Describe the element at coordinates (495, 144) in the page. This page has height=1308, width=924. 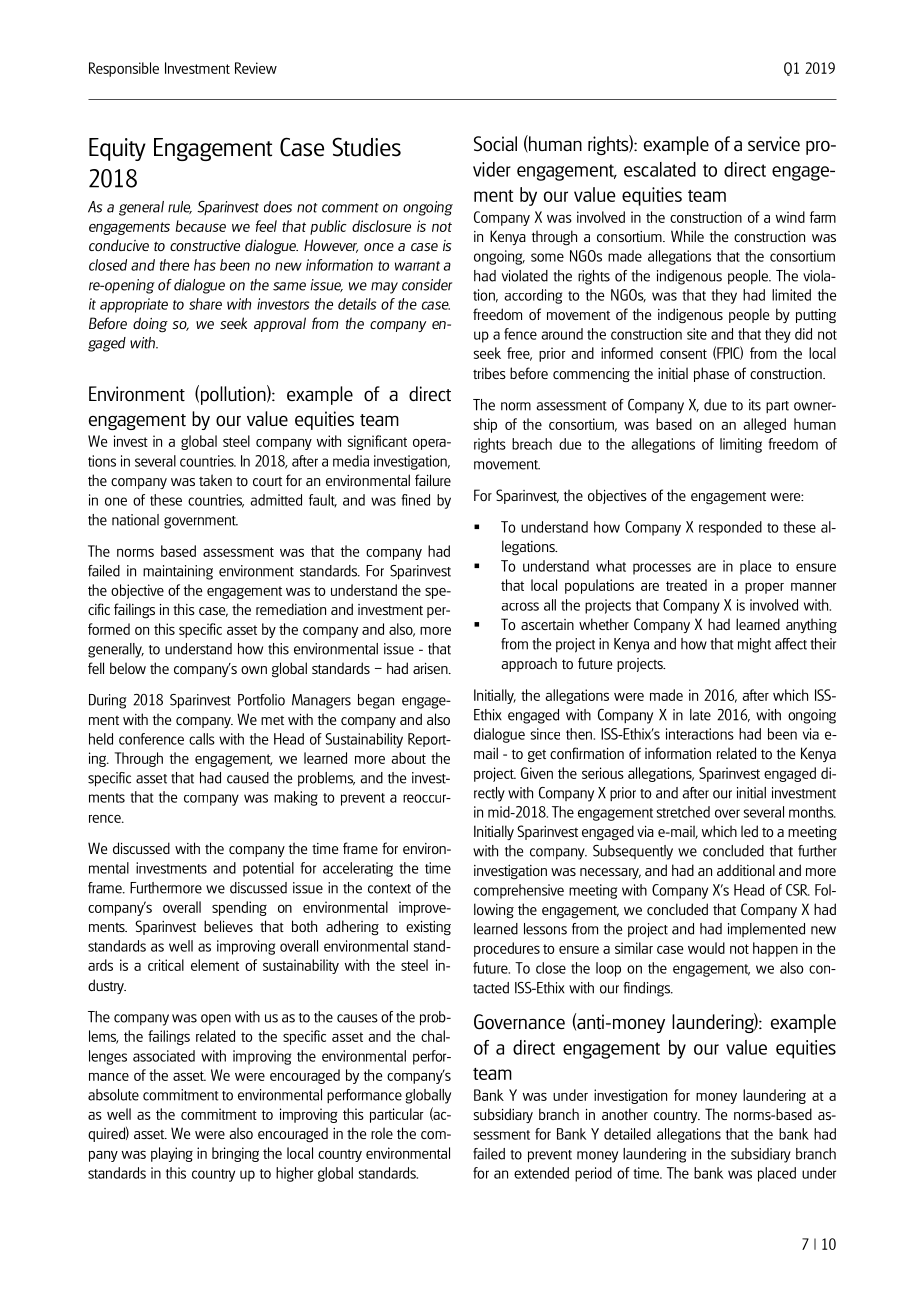
I see `Social` at that location.
